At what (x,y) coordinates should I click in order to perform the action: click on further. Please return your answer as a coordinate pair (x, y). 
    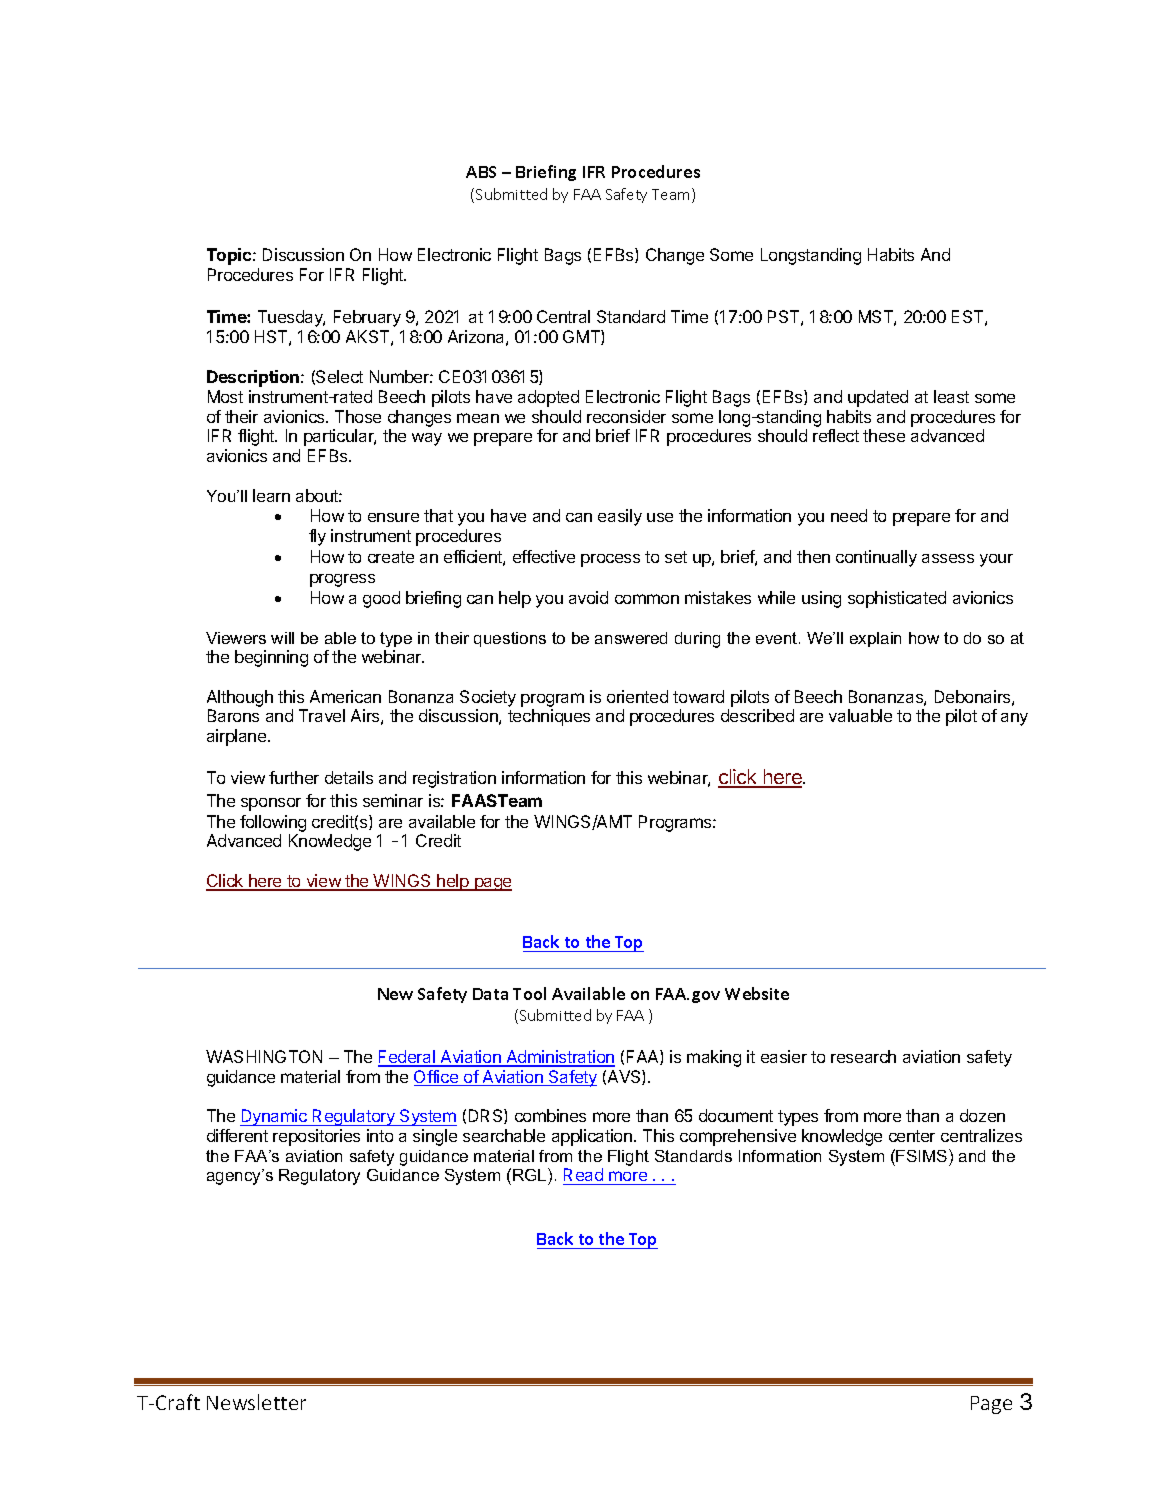
    Looking at the image, I should click on (294, 777).
